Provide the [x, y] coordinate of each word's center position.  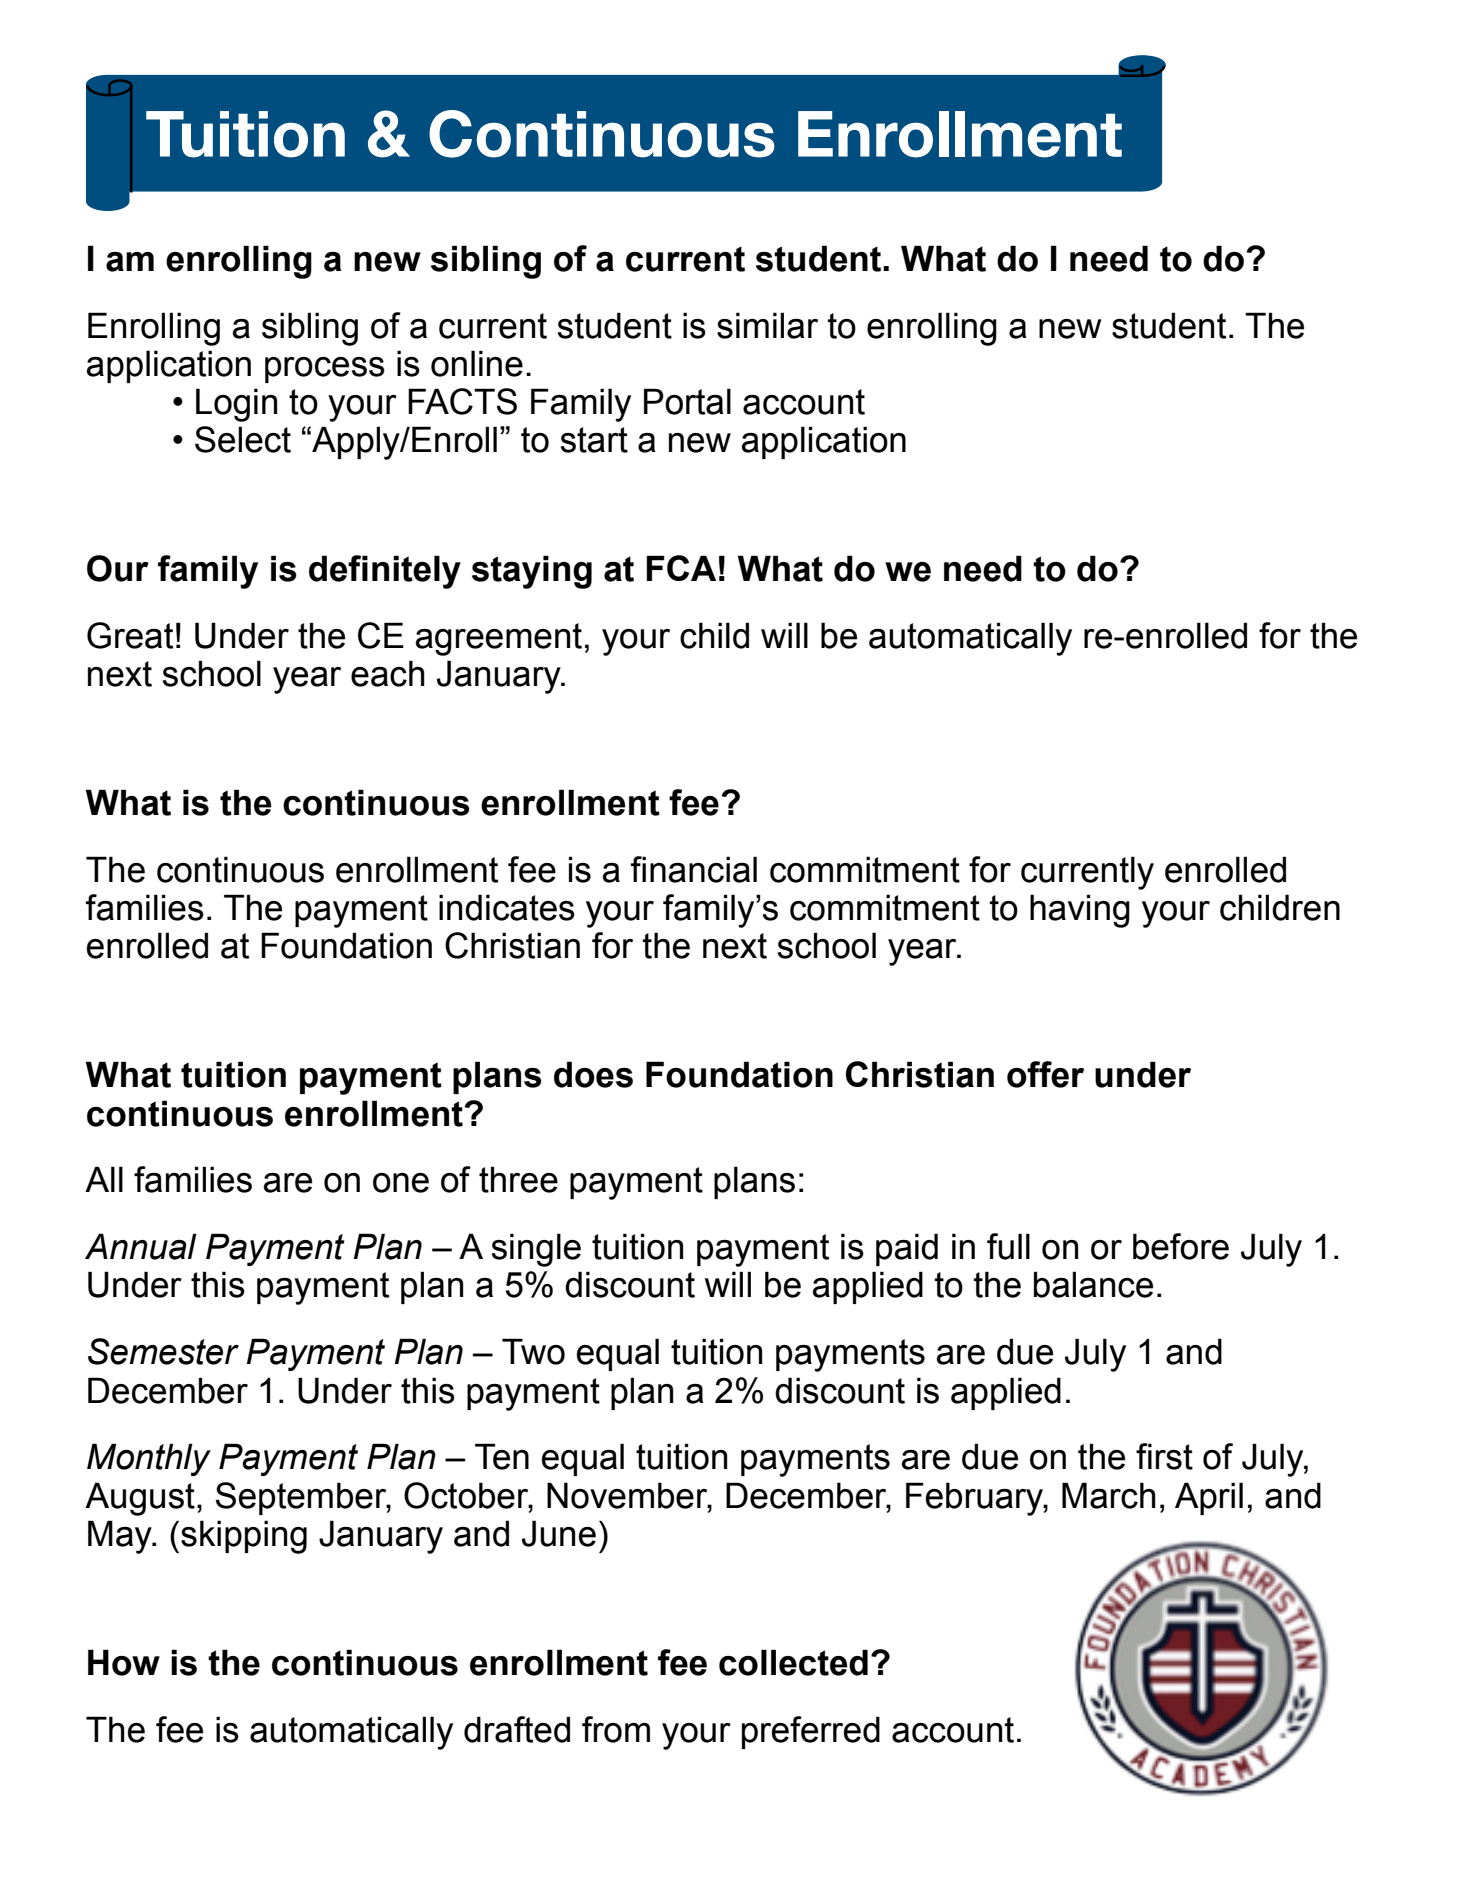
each [388, 673]
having [1080, 911]
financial [694, 869]
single [536, 1250]
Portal [687, 401]
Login [236, 405]
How [124, 1662]
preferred [811, 1732]
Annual [141, 1246]
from [616, 1729]
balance [1093, 1284]
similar [767, 325]
